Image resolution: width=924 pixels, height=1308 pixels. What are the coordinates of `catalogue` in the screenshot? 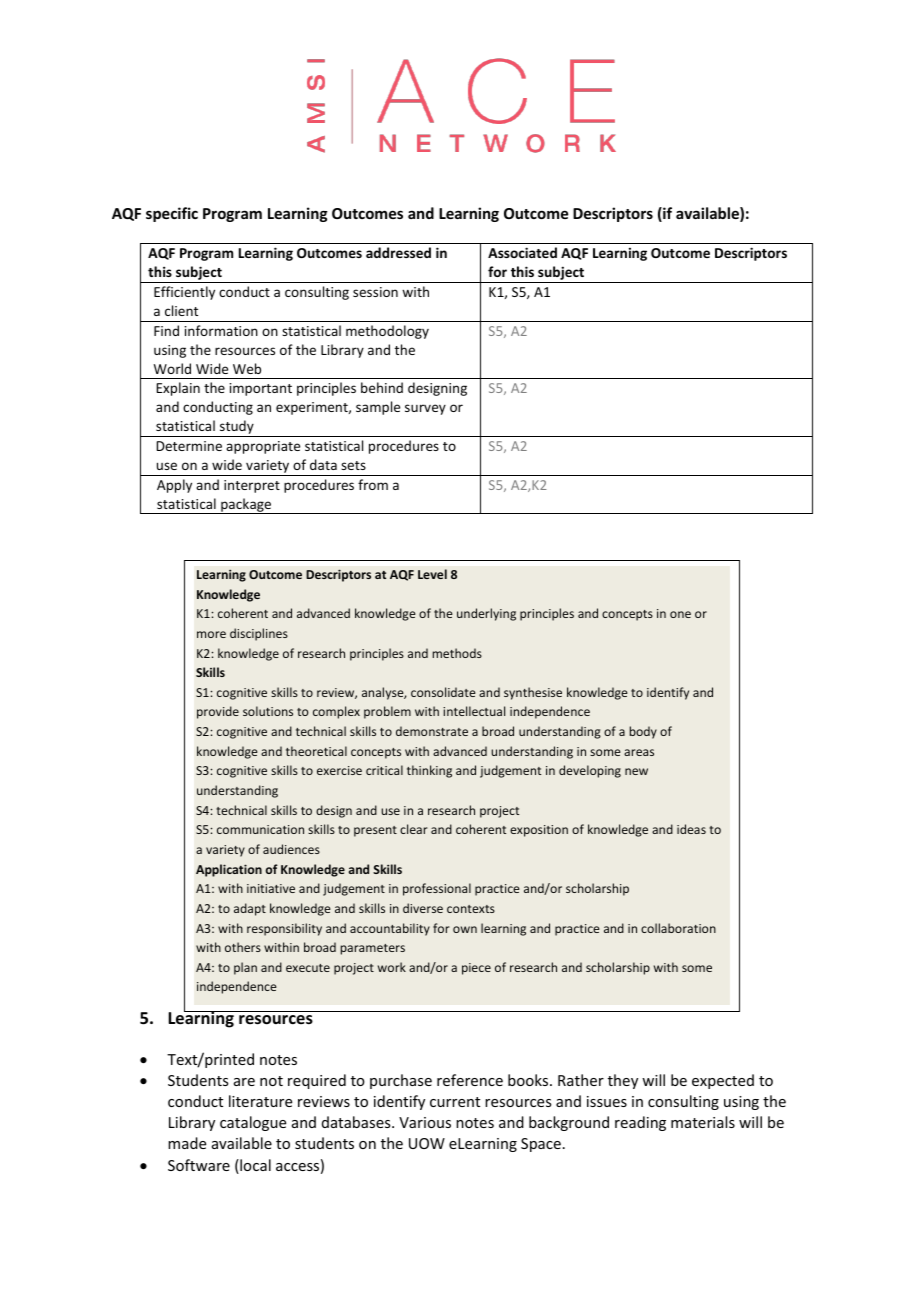 It's located at (253, 1123).
